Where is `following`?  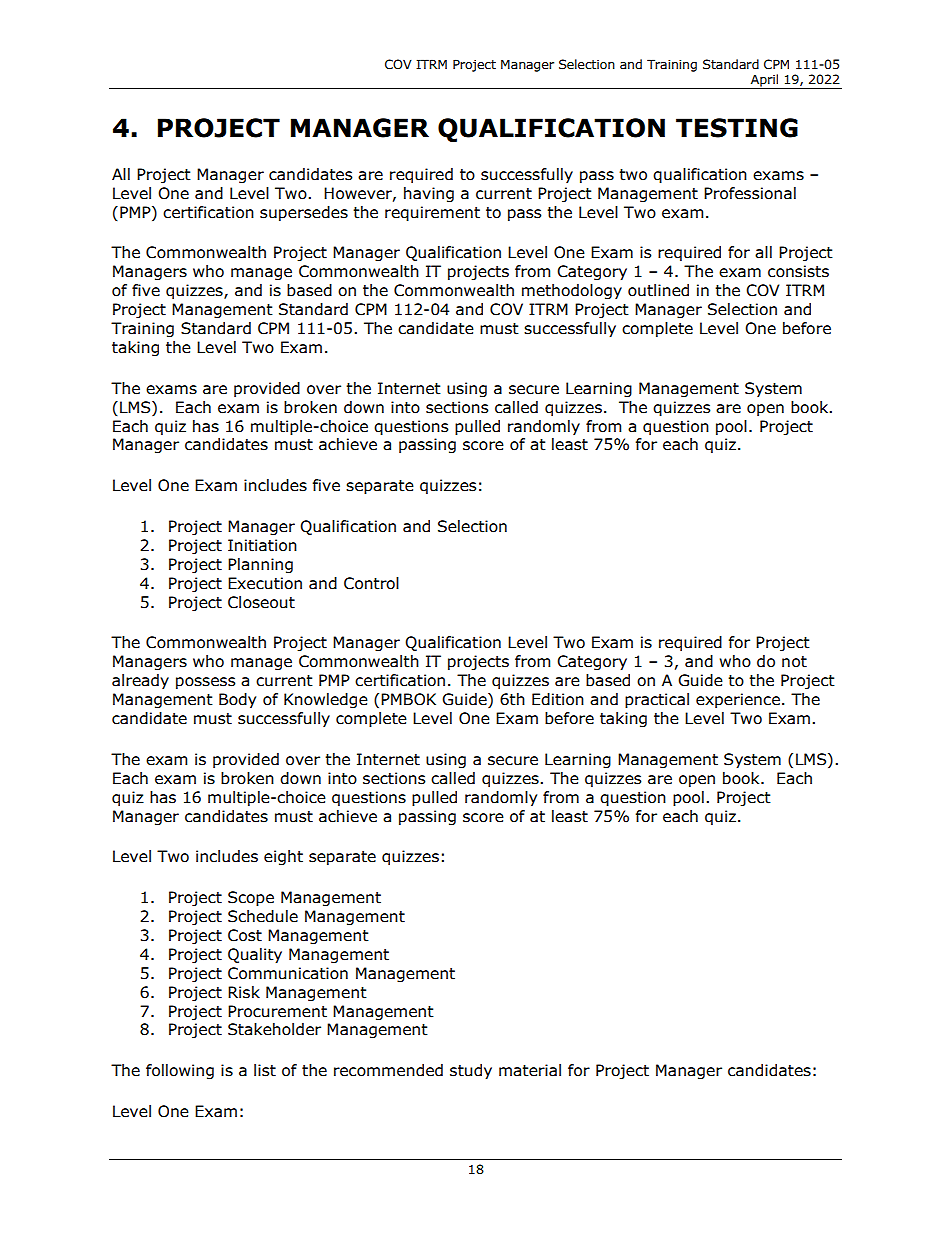 following is located at coordinates (180, 1071).
